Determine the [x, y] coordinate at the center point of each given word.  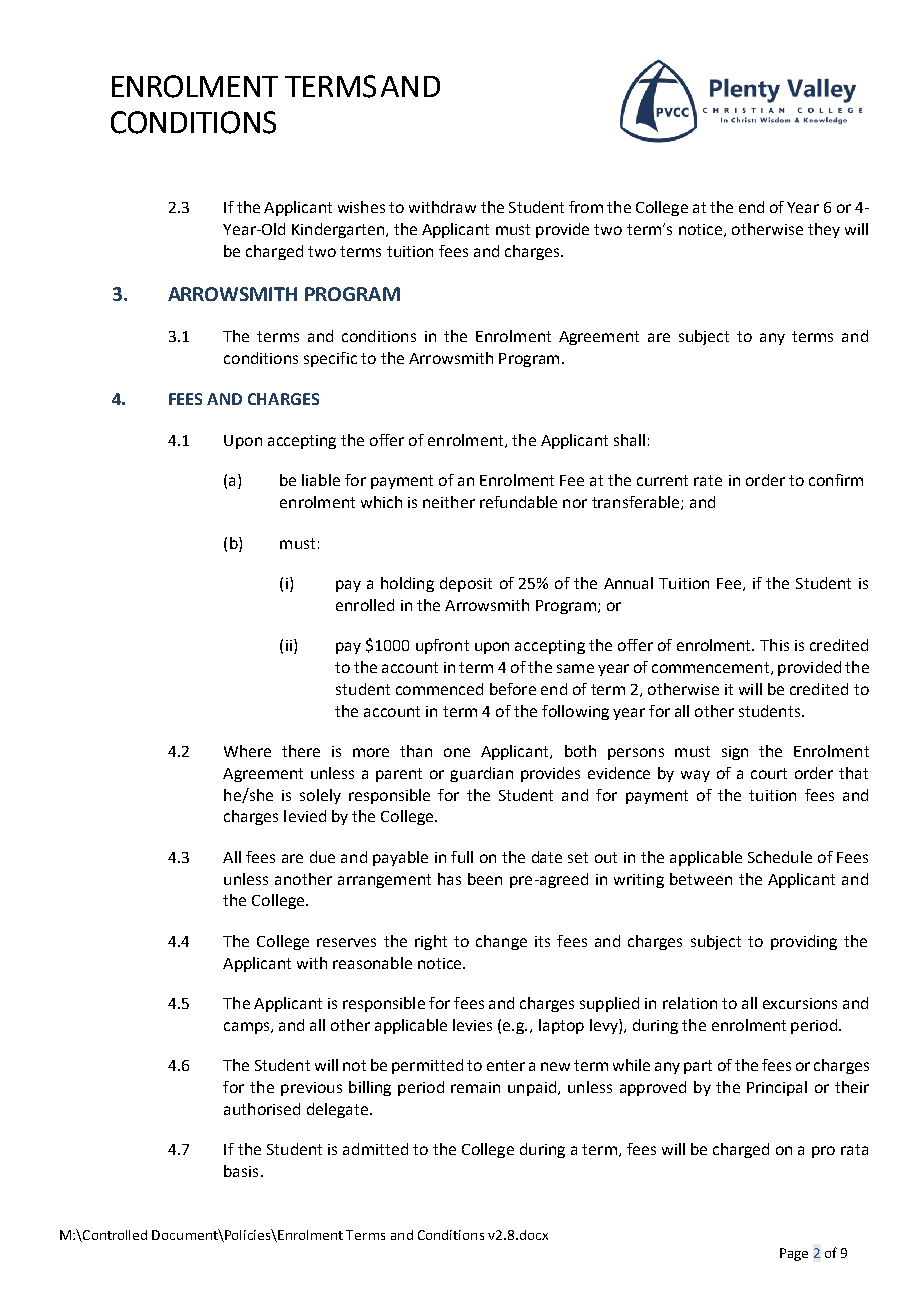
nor [575, 503]
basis [241, 1171]
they [824, 230]
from [586, 207]
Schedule [780, 857]
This [774, 645]
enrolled [365, 605]
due [322, 857]
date [547, 857]
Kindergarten [339, 230]
